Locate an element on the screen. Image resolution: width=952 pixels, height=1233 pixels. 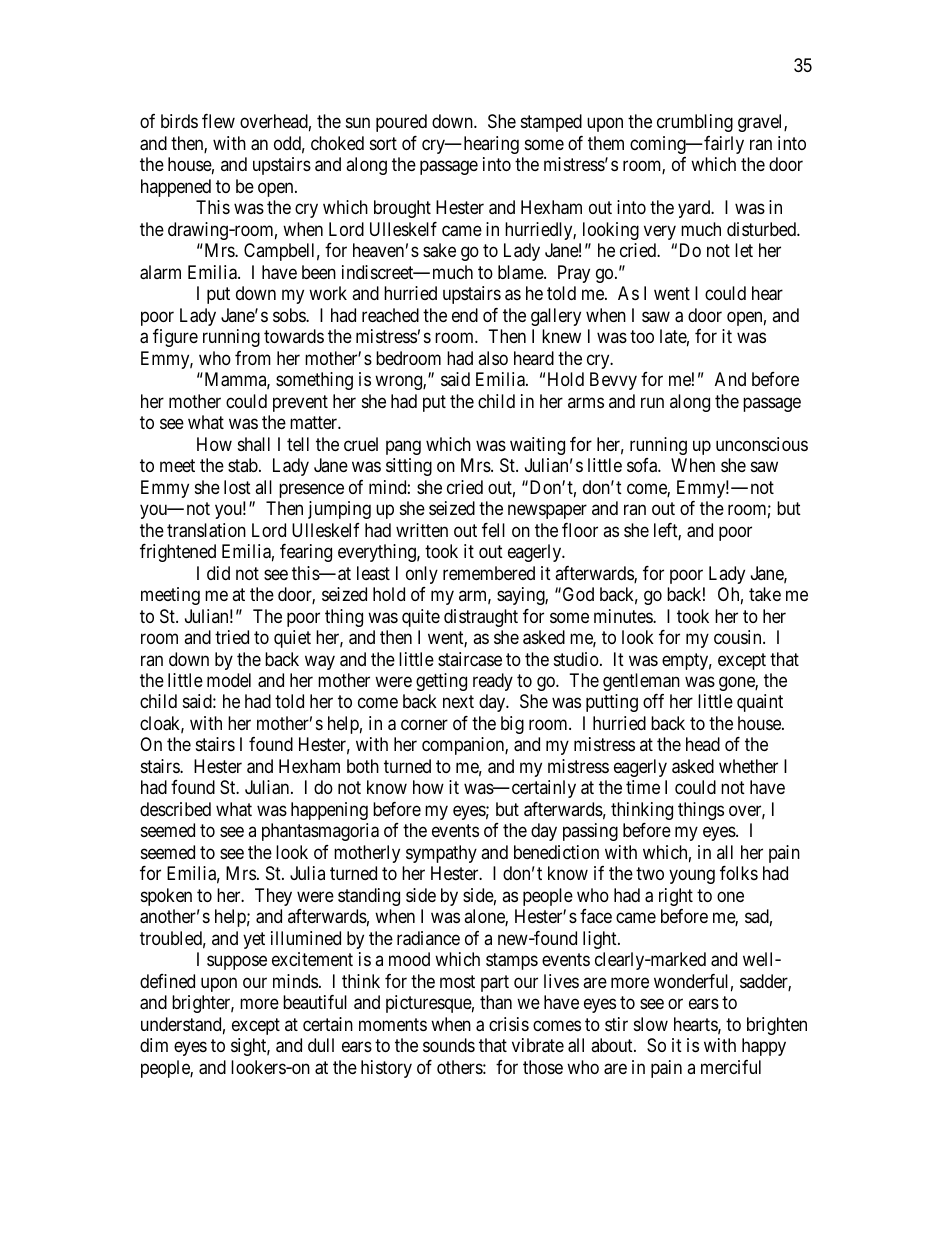
crumbling is located at coordinates (695, 123).
